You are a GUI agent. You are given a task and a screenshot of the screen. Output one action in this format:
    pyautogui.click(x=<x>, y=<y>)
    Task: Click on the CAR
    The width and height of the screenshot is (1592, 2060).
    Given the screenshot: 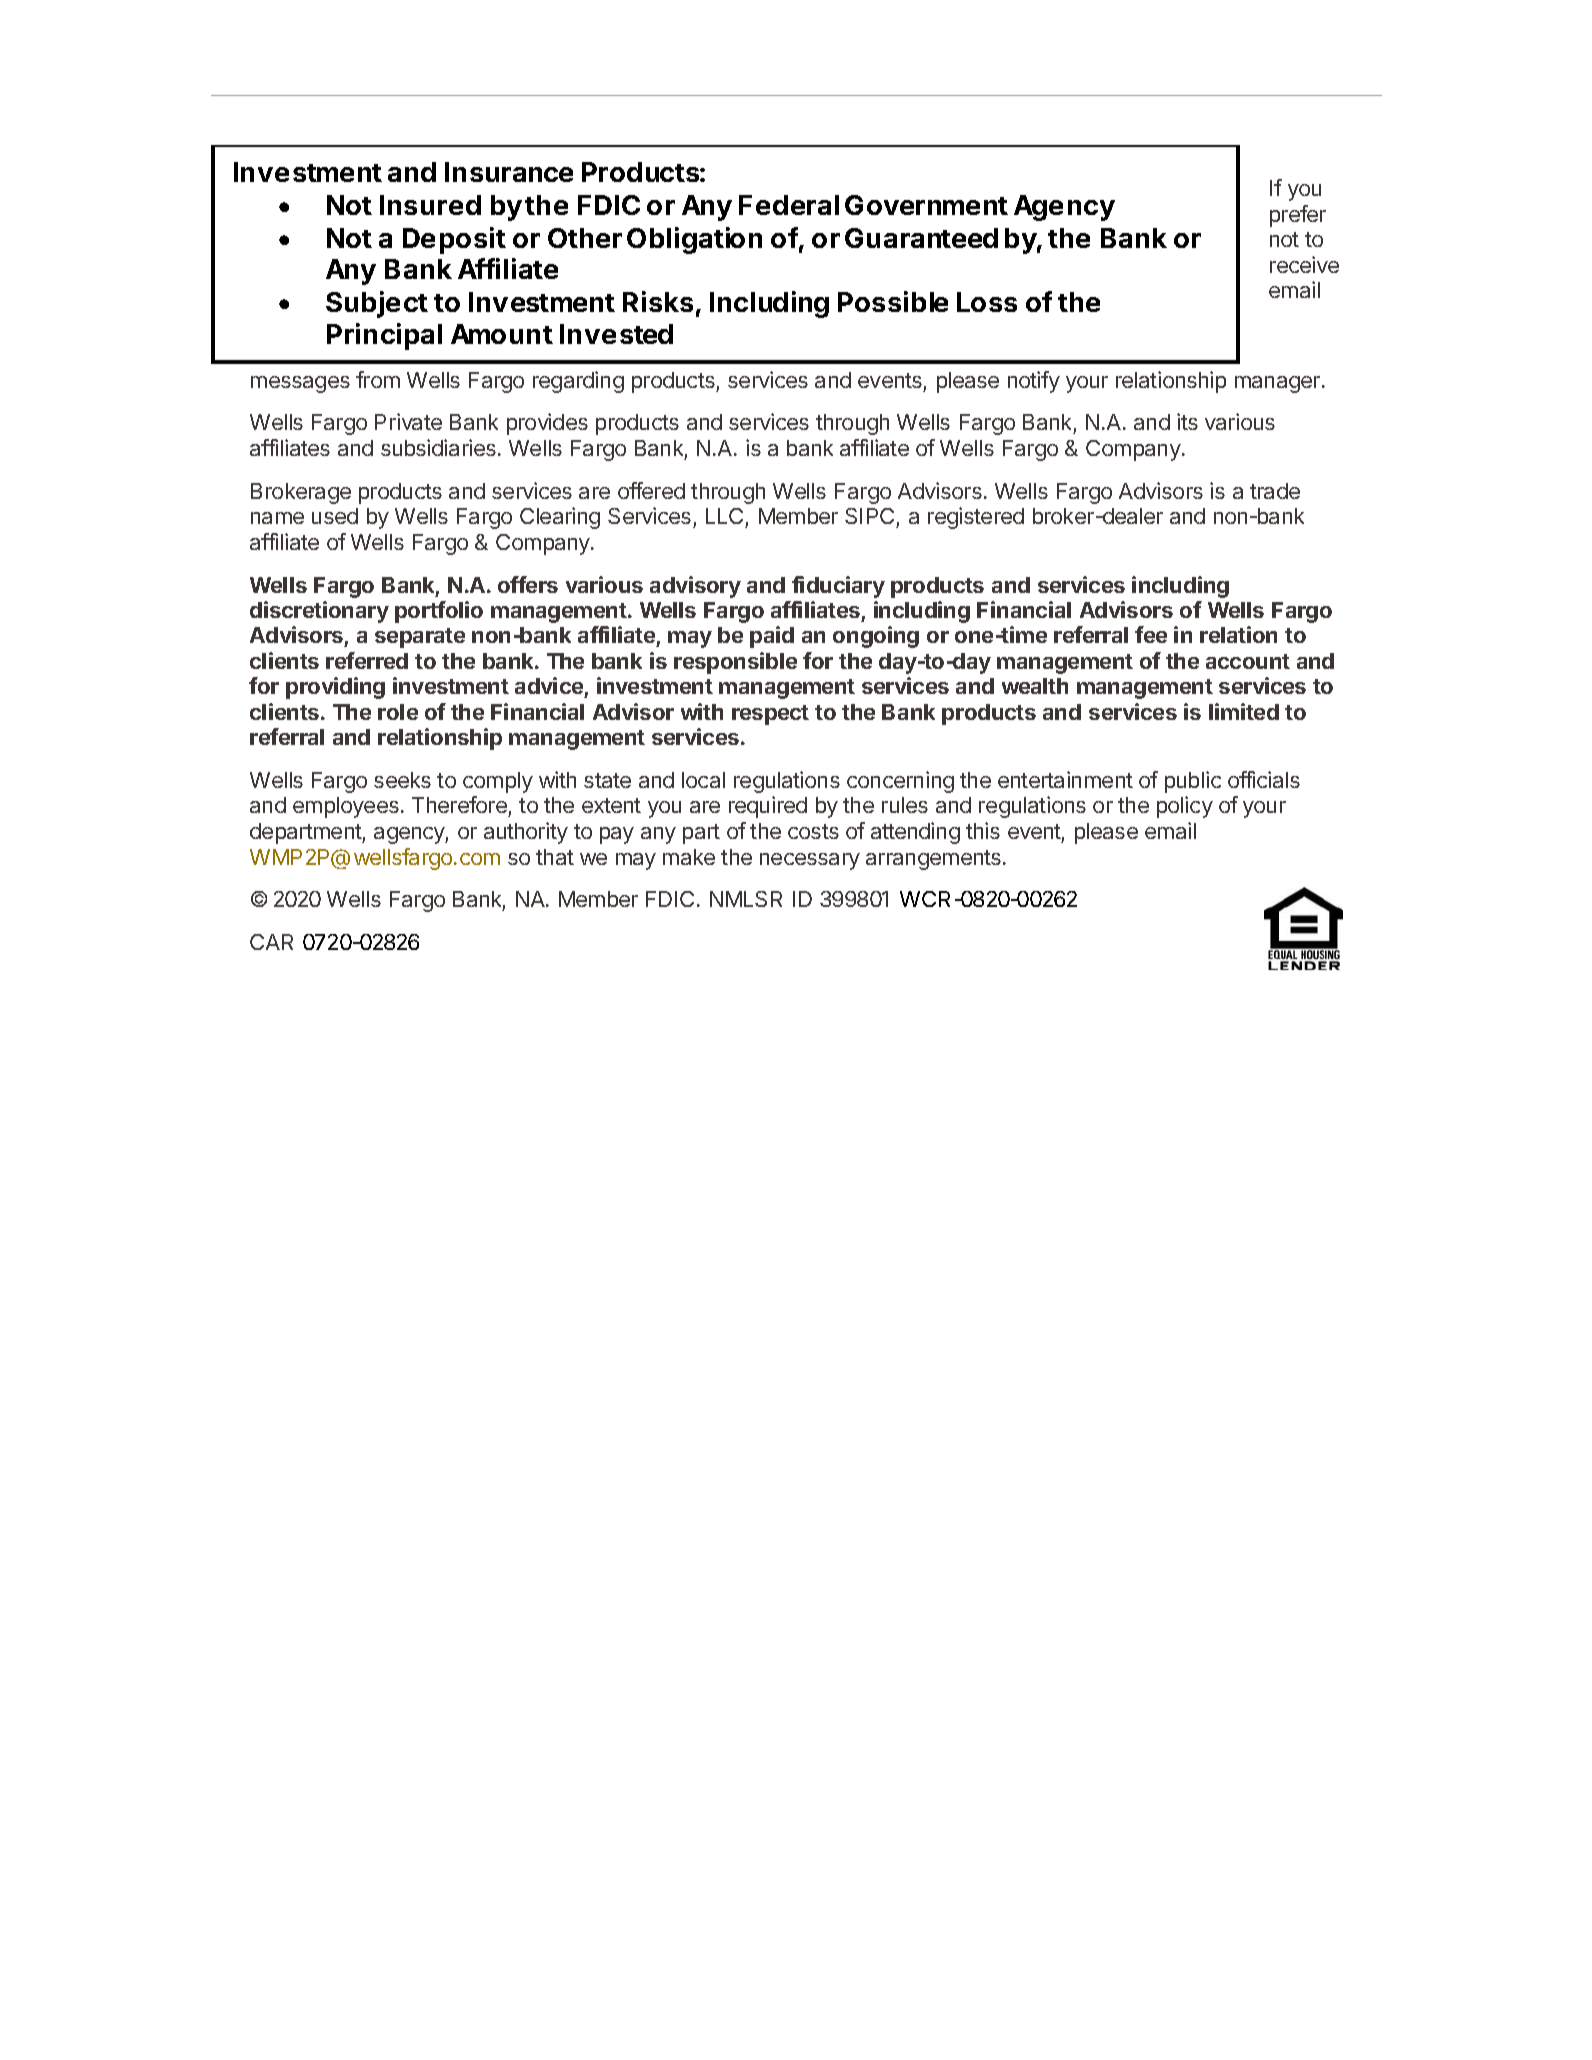 What is the action you would take?
    pyautogui.click(x=271, y=942)
